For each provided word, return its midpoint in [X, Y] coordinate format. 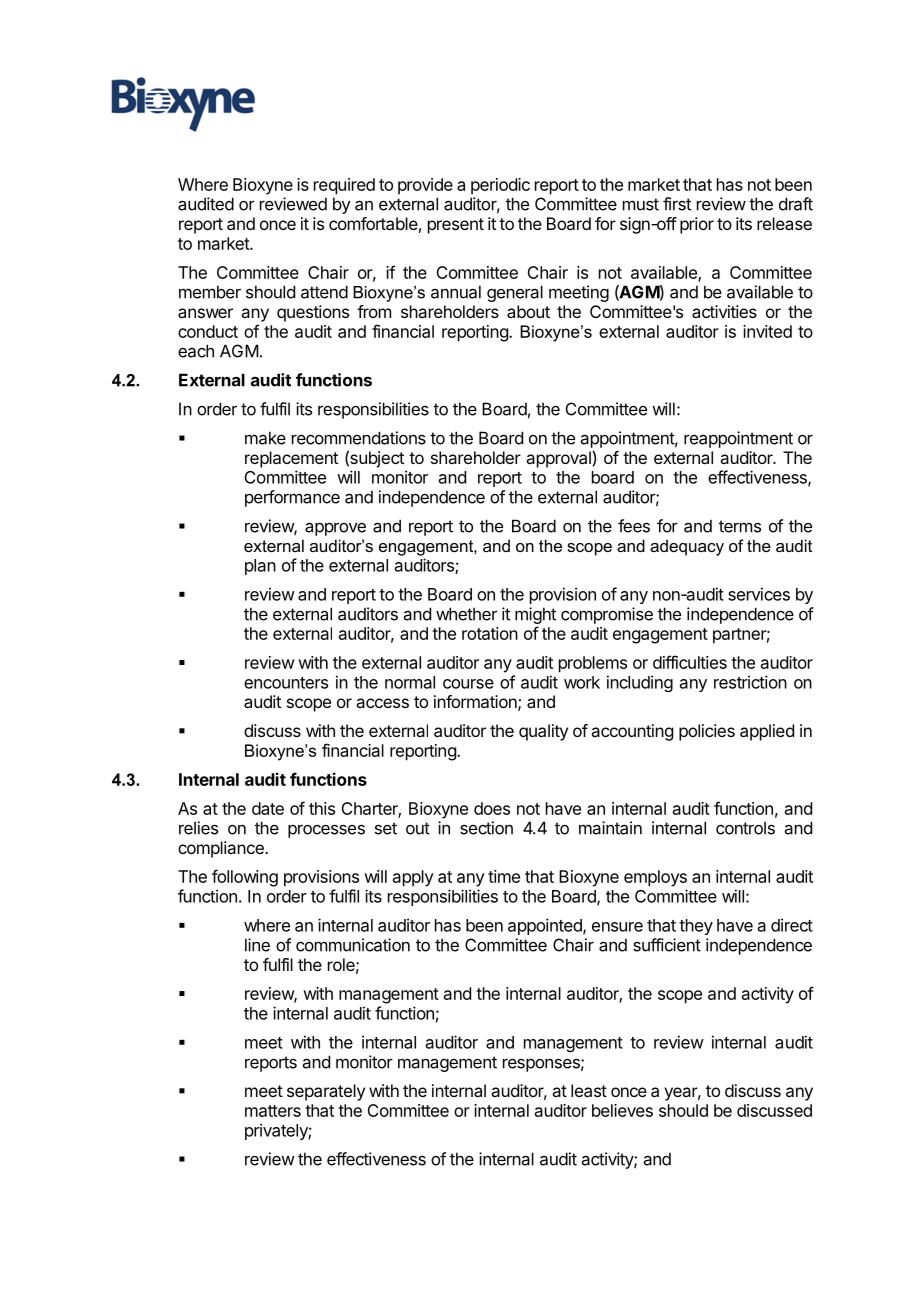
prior [697, 225]
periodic [500, 186]
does [492, 808]
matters [273, 1111]
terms [740, 526]
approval [558, 459]
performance [292, 498]
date [268, 808]
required [344, 186]
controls [745, 828]
